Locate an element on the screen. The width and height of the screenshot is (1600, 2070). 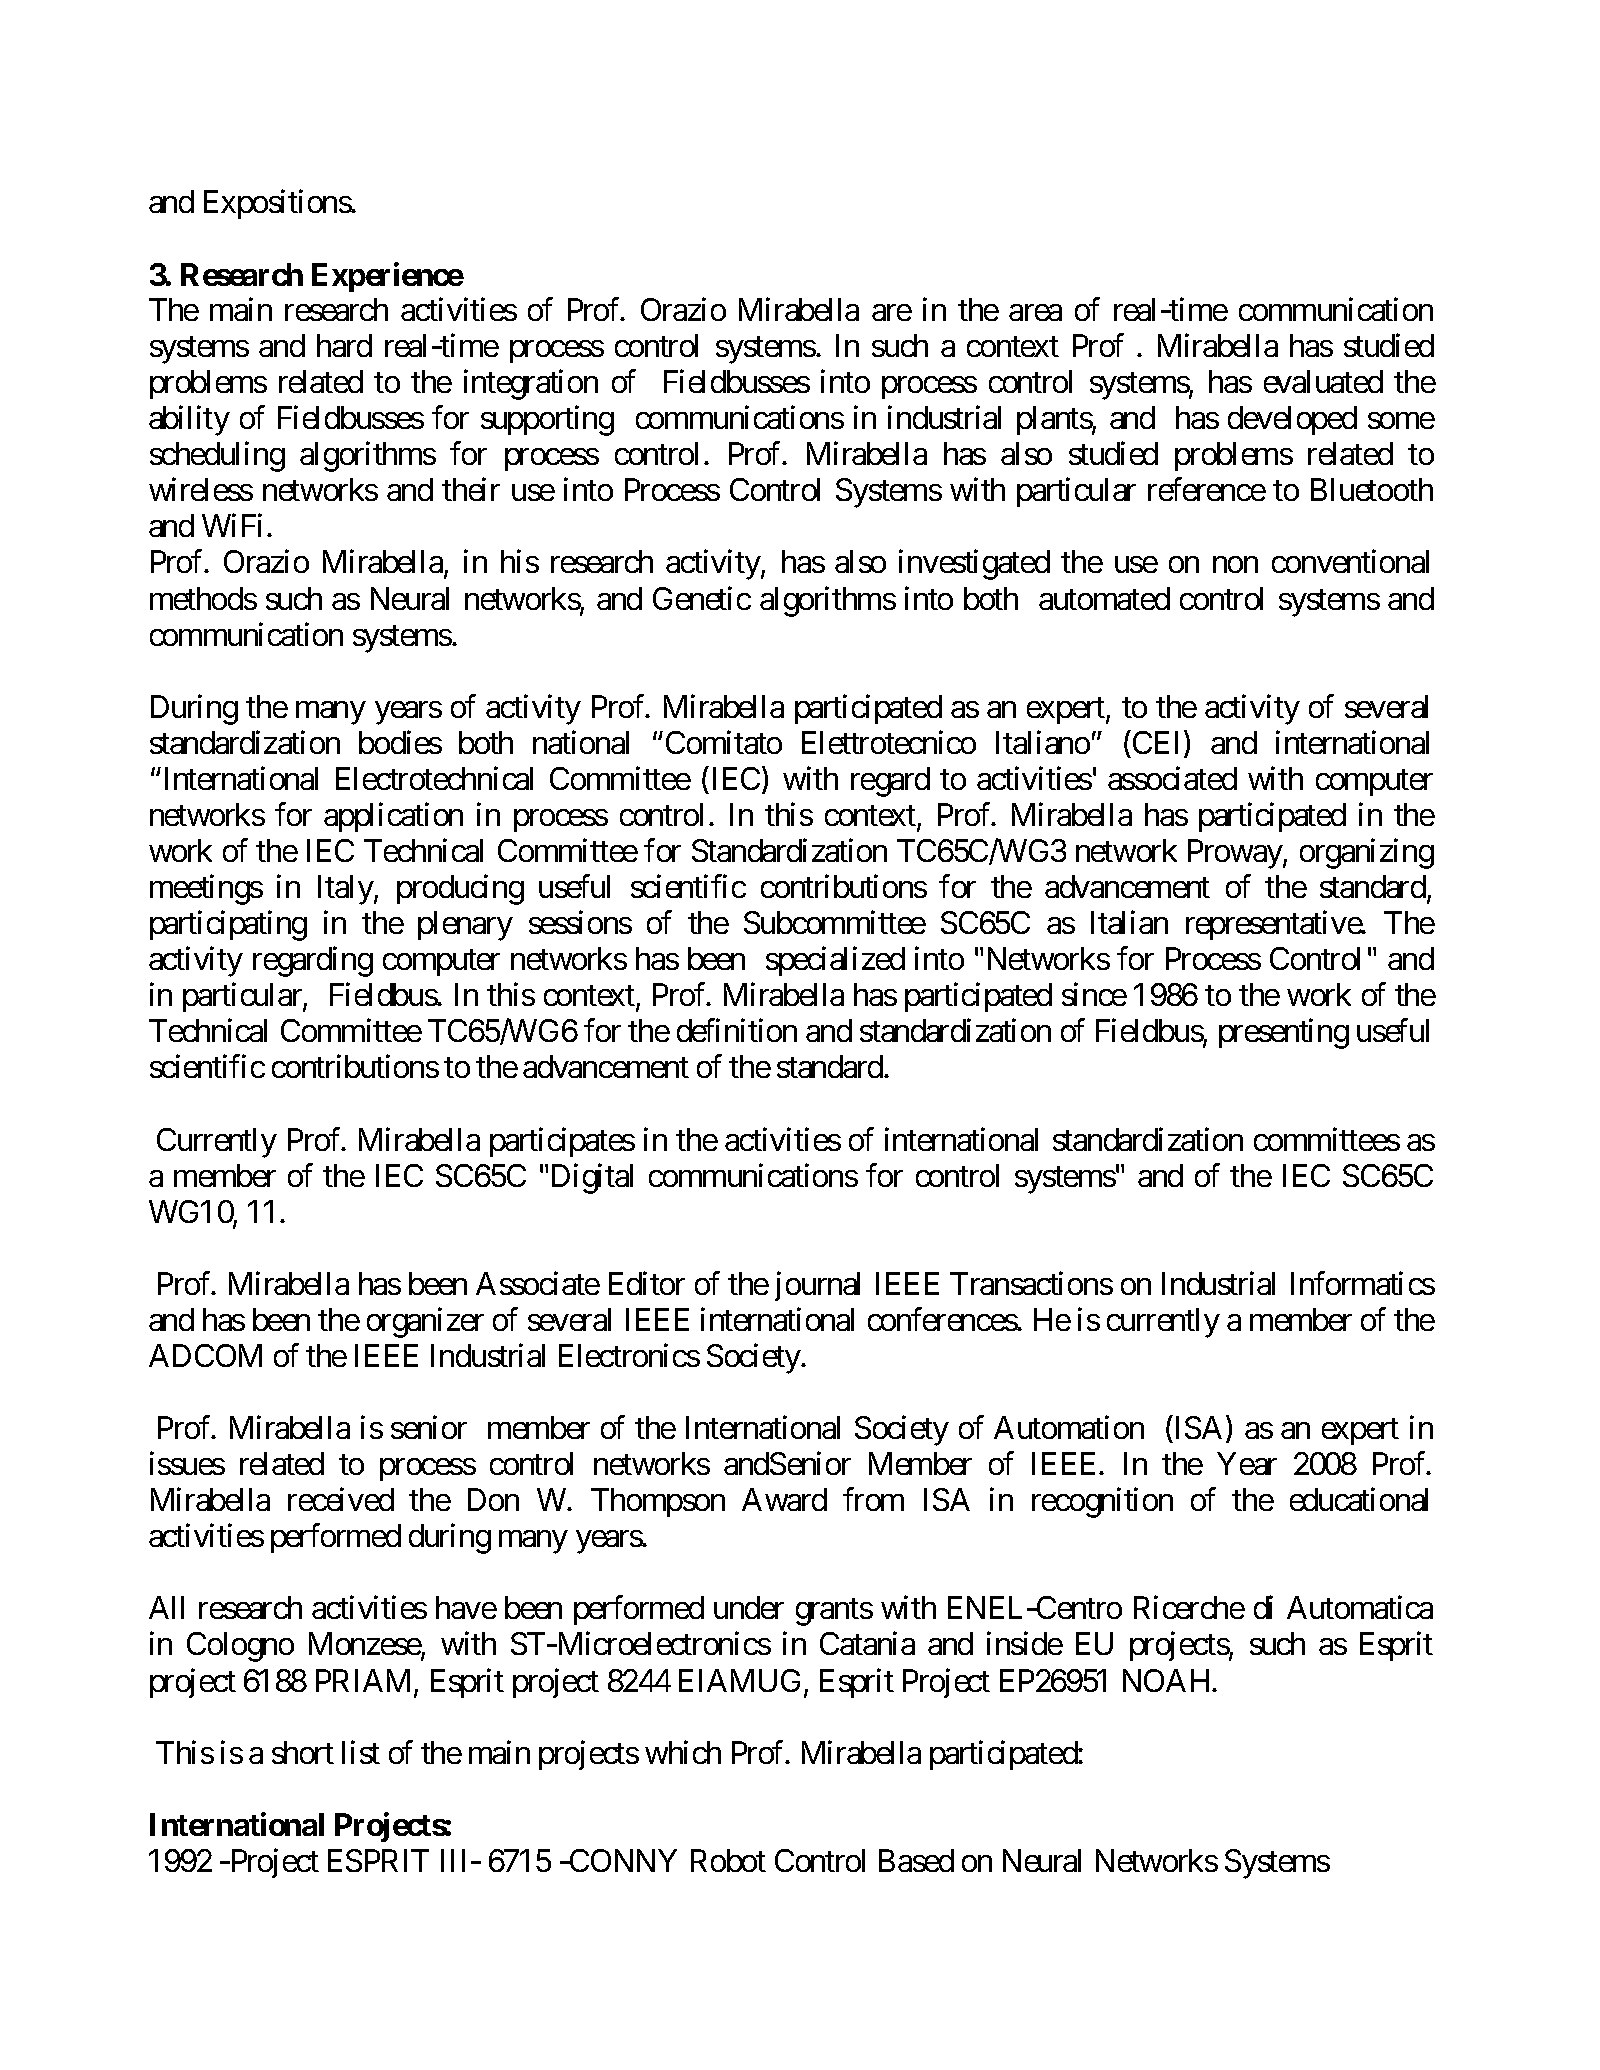
presenting is located at coordinates (1284, 1034).
